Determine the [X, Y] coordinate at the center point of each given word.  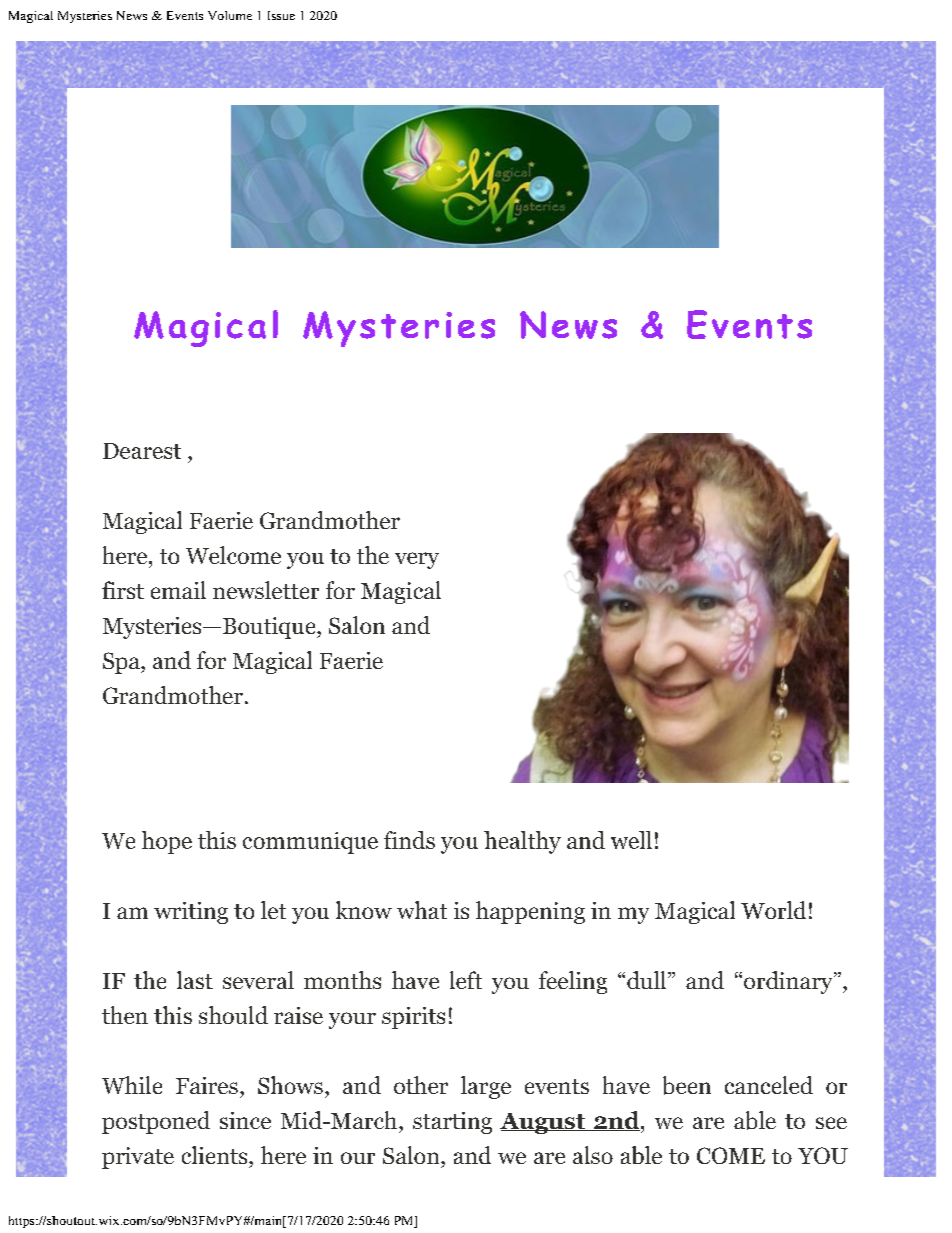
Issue [281, 15]
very [417, 560]
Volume [230, 15]
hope [167, 842]
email [178, 590]
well [631, 840]
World [773, 910]
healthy [522, 842]
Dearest [142, 451]
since [245, 1120]
